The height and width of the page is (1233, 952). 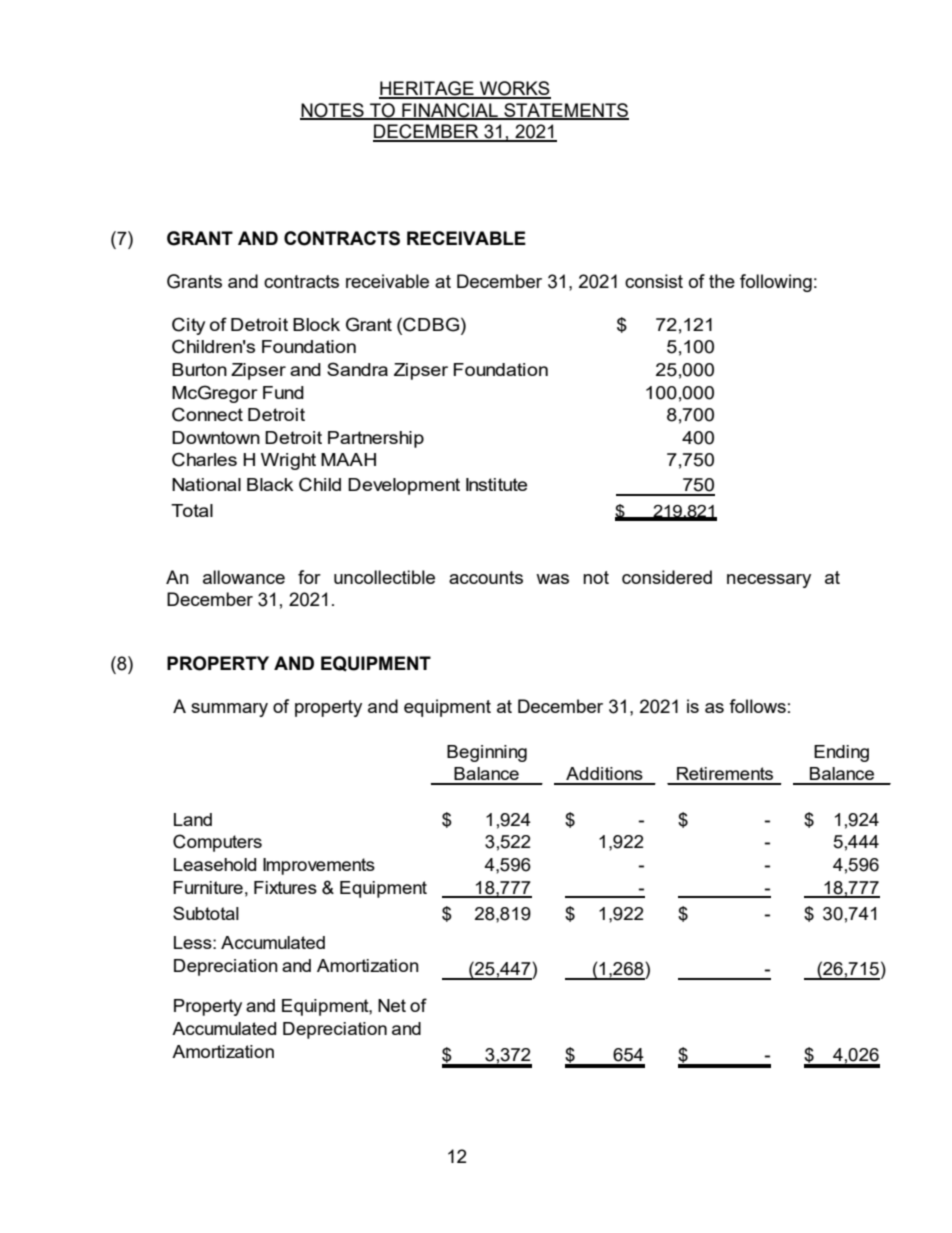 I want to click on Fixtures, so click(x=285, y=887).
